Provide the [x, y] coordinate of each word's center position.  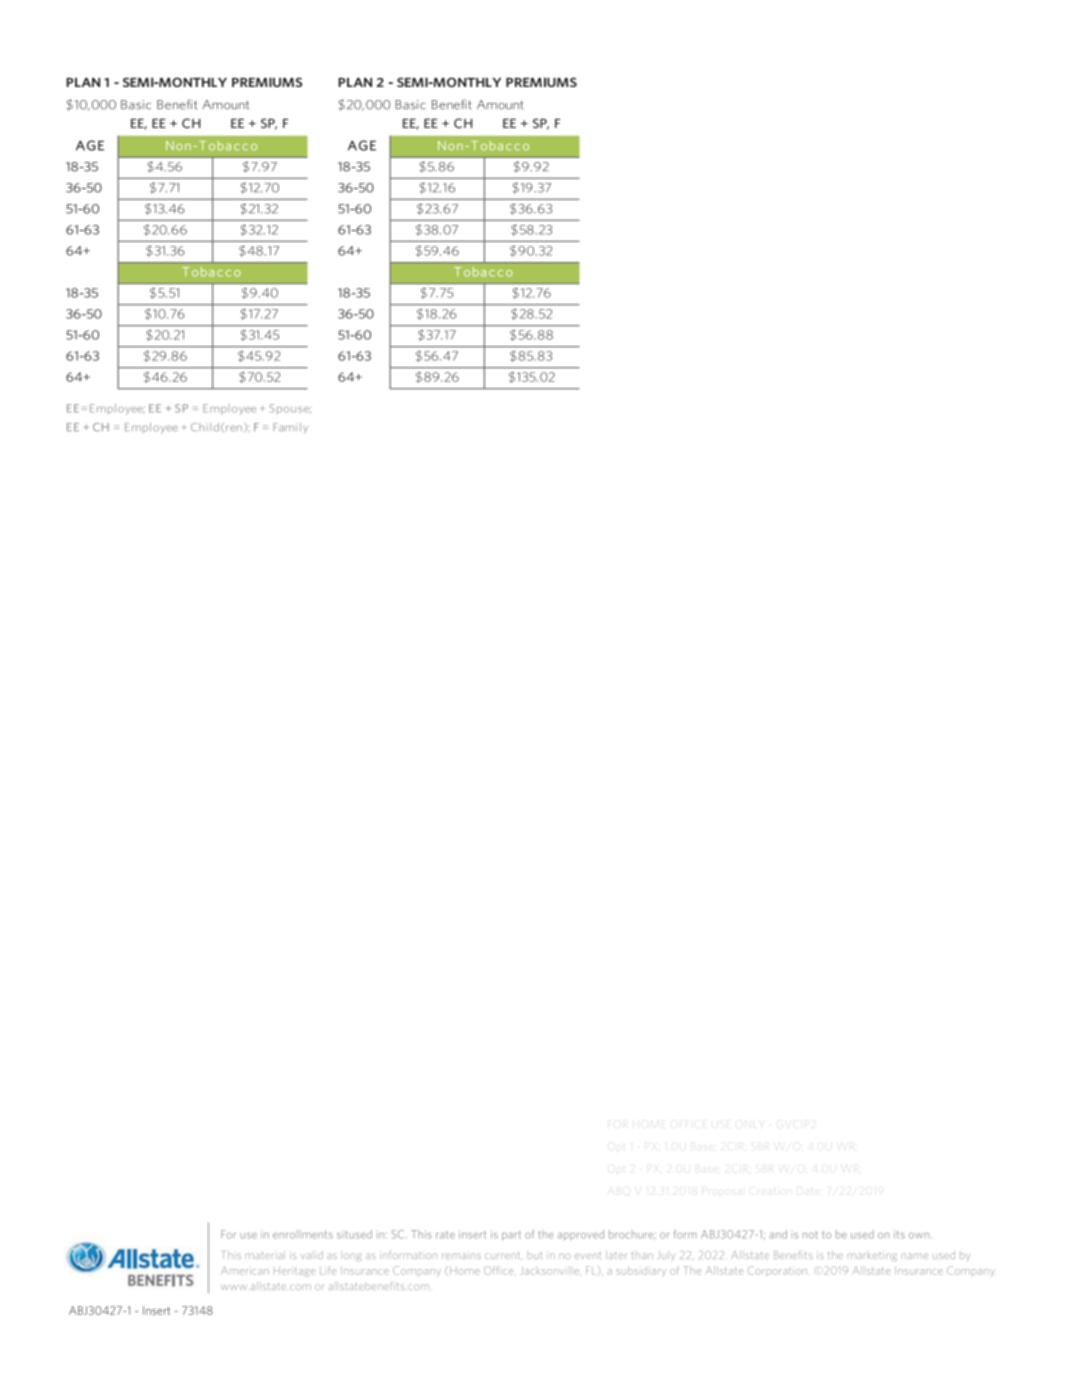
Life [328, 1270]
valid [312, 1255]
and [778, 1234]
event [588, 1255]
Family [290, 428]
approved [581, 1235]
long [351, 1255]
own [920, 1236]
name [915, 1256]
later [616, 1255]
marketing [872, 1256]
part [511, 1236]
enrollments [303, 1234]
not [810, 1235]
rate [445, 1235]
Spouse [290, 409]
